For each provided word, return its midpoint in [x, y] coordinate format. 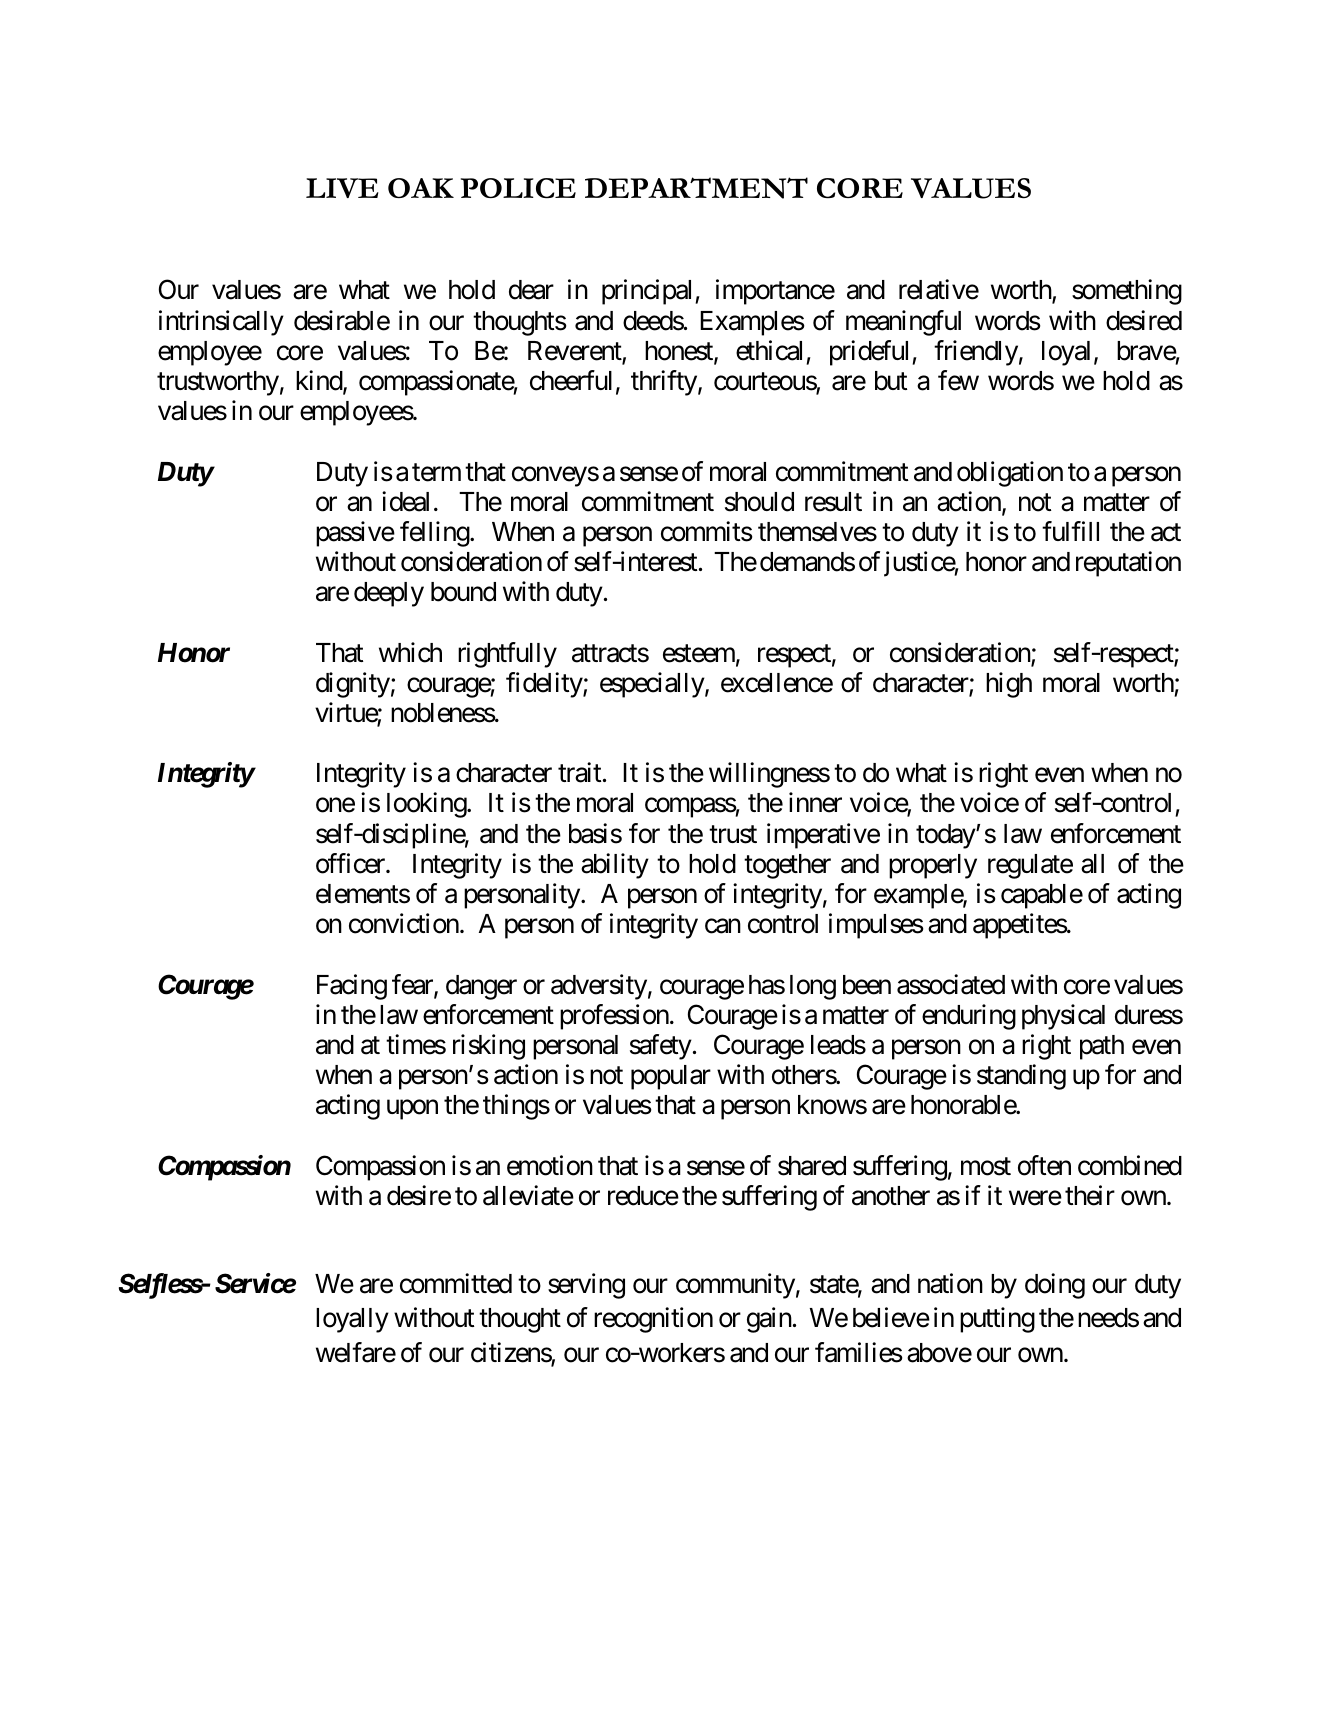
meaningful [903, 323]
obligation [1010, 474]
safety [661, 1047]
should [759, 502]
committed [456, 1283]
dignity [353, 685]
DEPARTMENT [696, 188]
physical [1063, 1017]
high [1009, 685]
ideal [405, 501]
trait [579, 772]
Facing [352, 987]
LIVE [342, 188]
